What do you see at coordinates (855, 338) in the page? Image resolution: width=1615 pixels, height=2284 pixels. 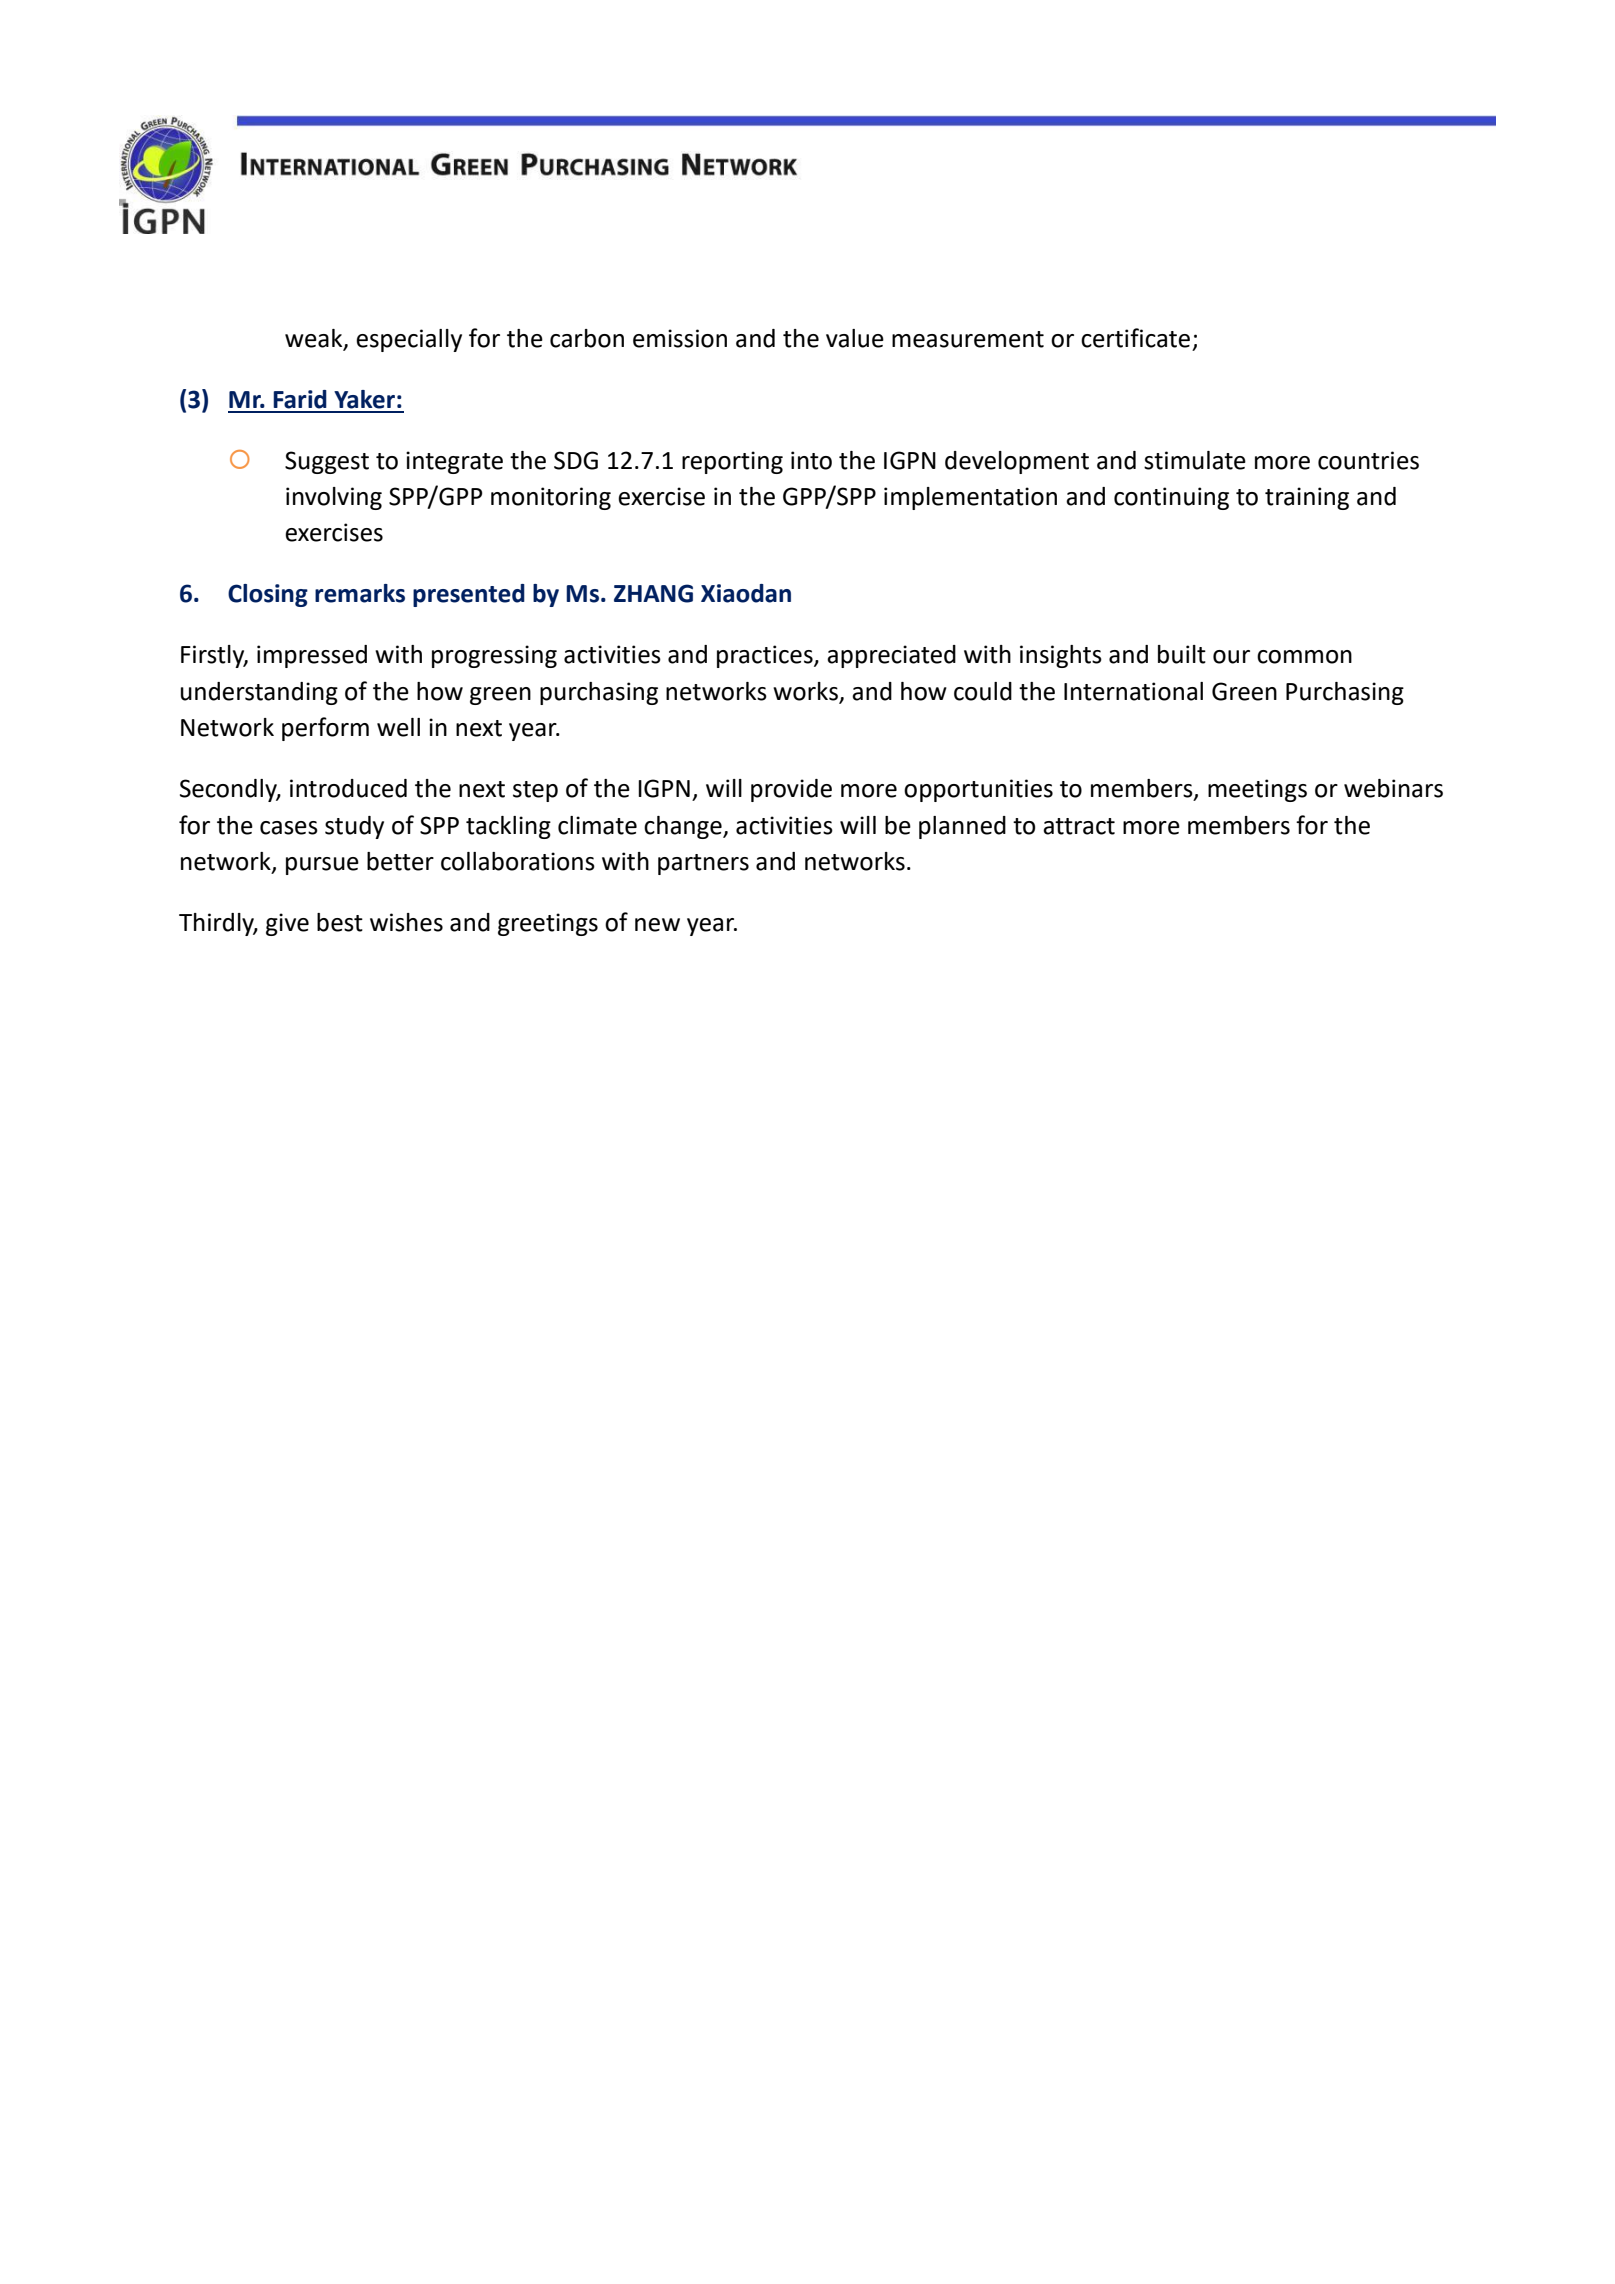 I see `value` at bounding box center [855, 338].
